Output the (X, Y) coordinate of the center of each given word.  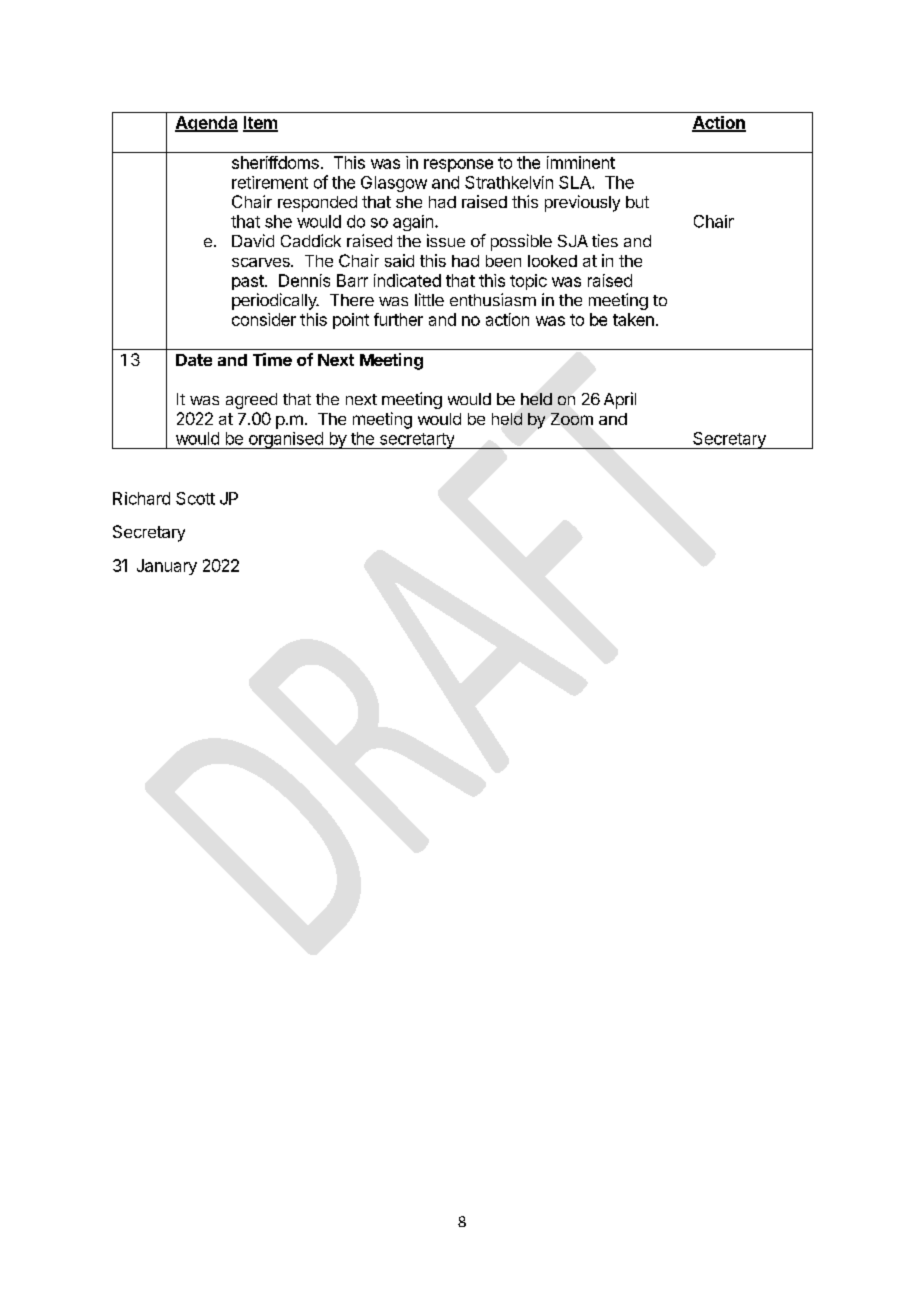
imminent (581, 162)
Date (194, 360)
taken (633, 319)
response (458, 165)
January (167, 567)
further (398, 319)
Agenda (206, 124)
